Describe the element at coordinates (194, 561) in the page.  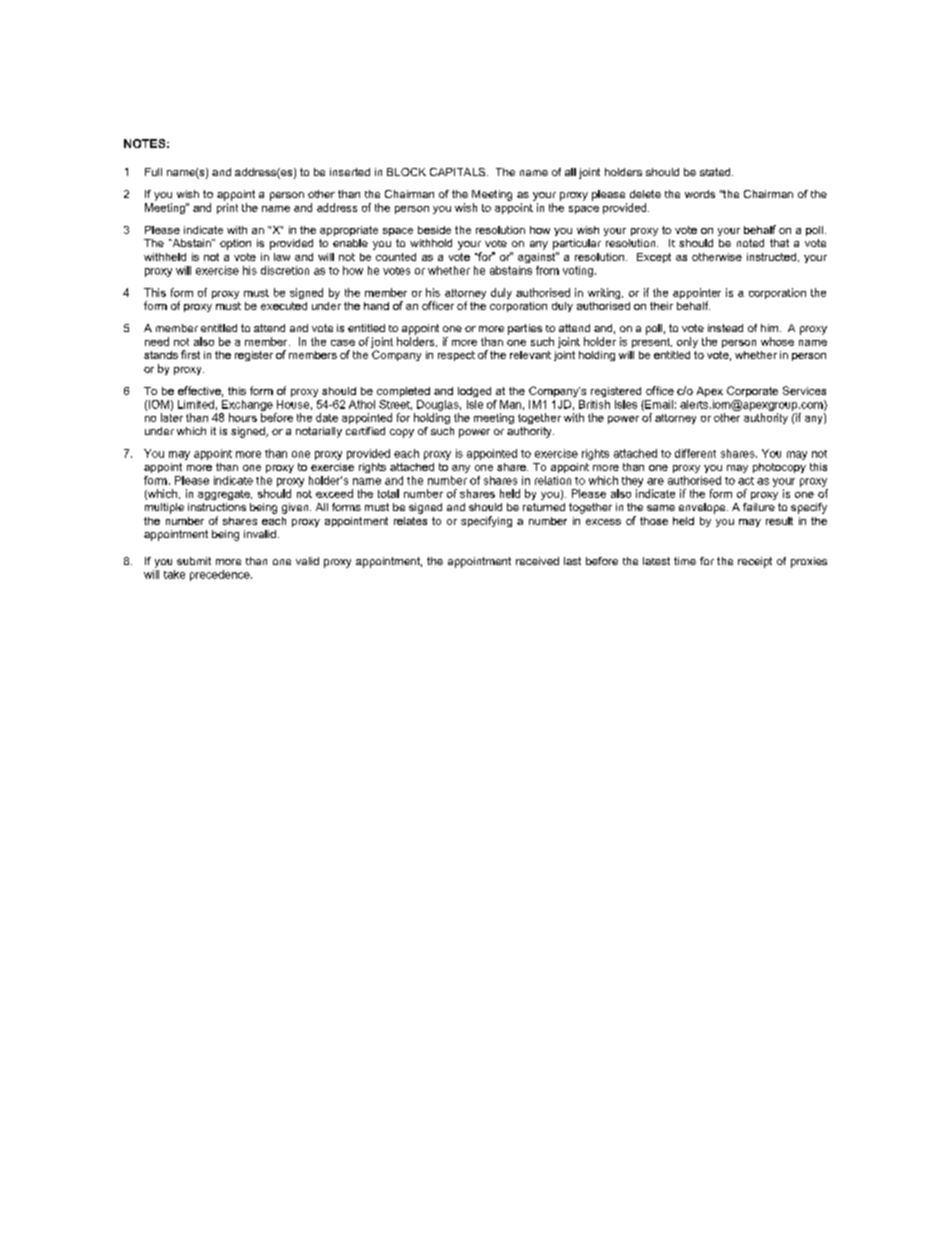
I see `submit` at that location.
